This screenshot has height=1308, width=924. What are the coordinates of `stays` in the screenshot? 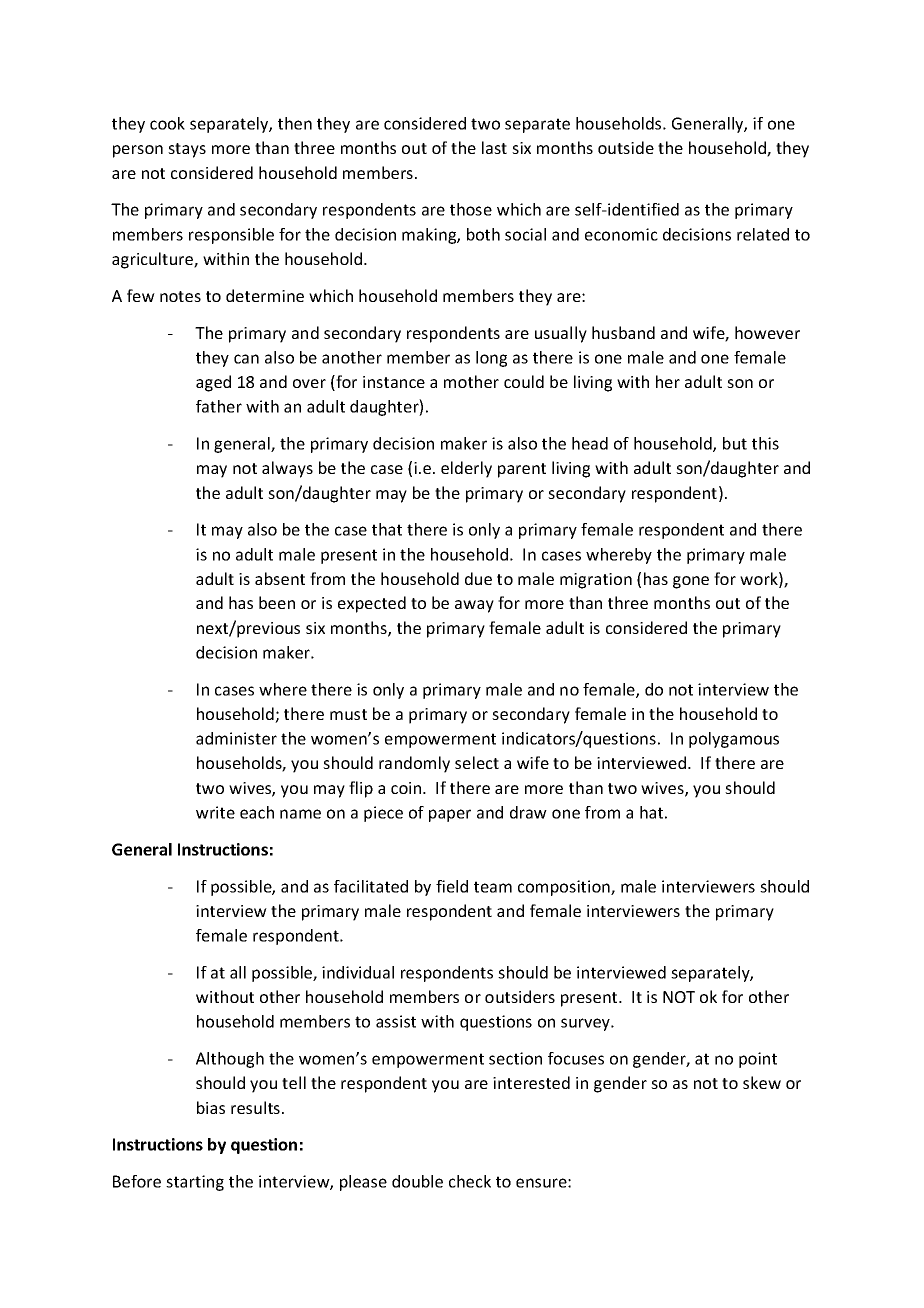 It's located at (187, 150).
